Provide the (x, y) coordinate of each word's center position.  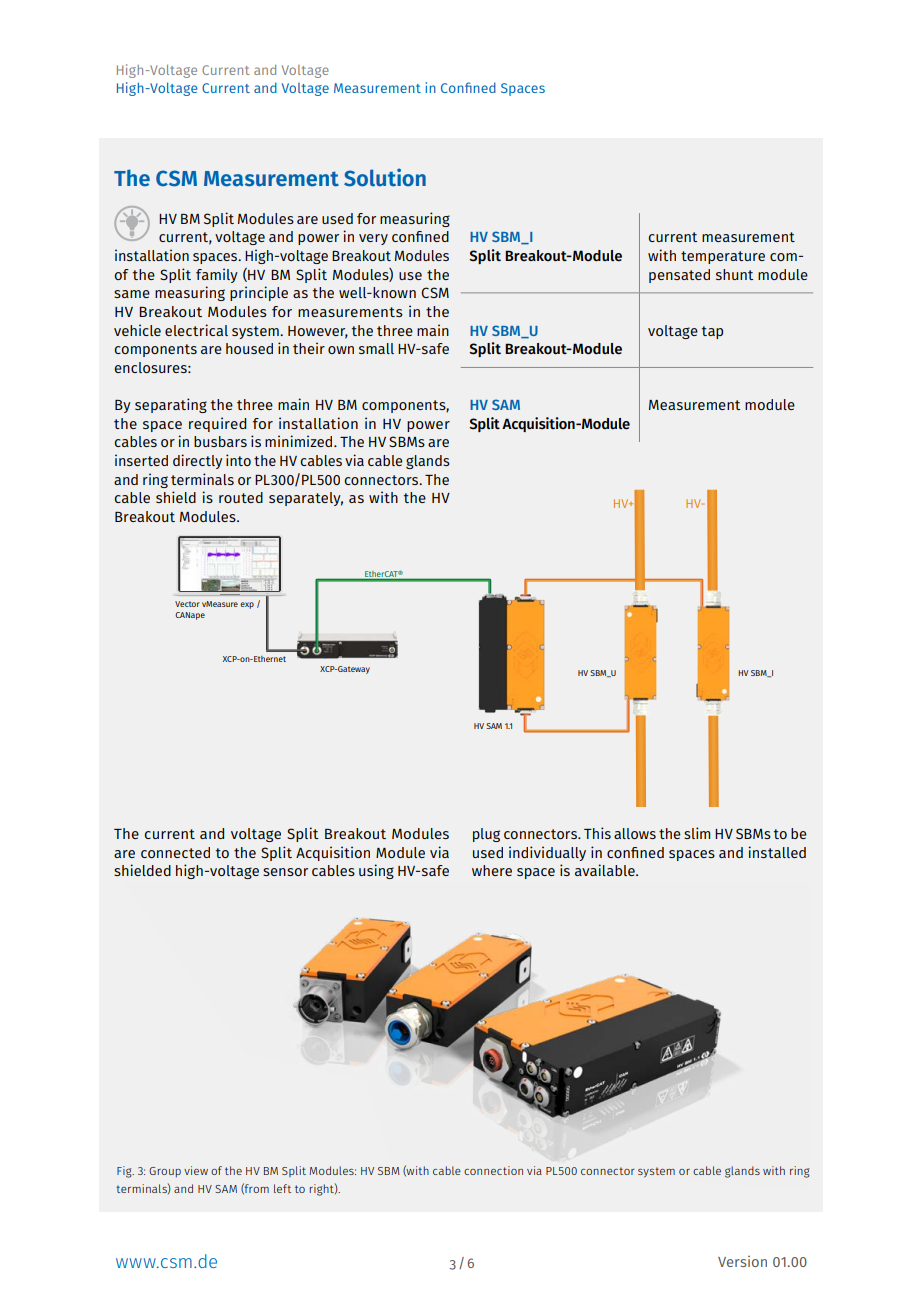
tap (712, 332)
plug (486, 835)
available (606, 870)
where (492, 870)
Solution (385, 177)
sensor (285, 872)
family (217, 275)
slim (697, 833)
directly (197, 461)
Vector (187, 604)
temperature (723, 257)
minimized (300, 441)
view (196, 1170)
